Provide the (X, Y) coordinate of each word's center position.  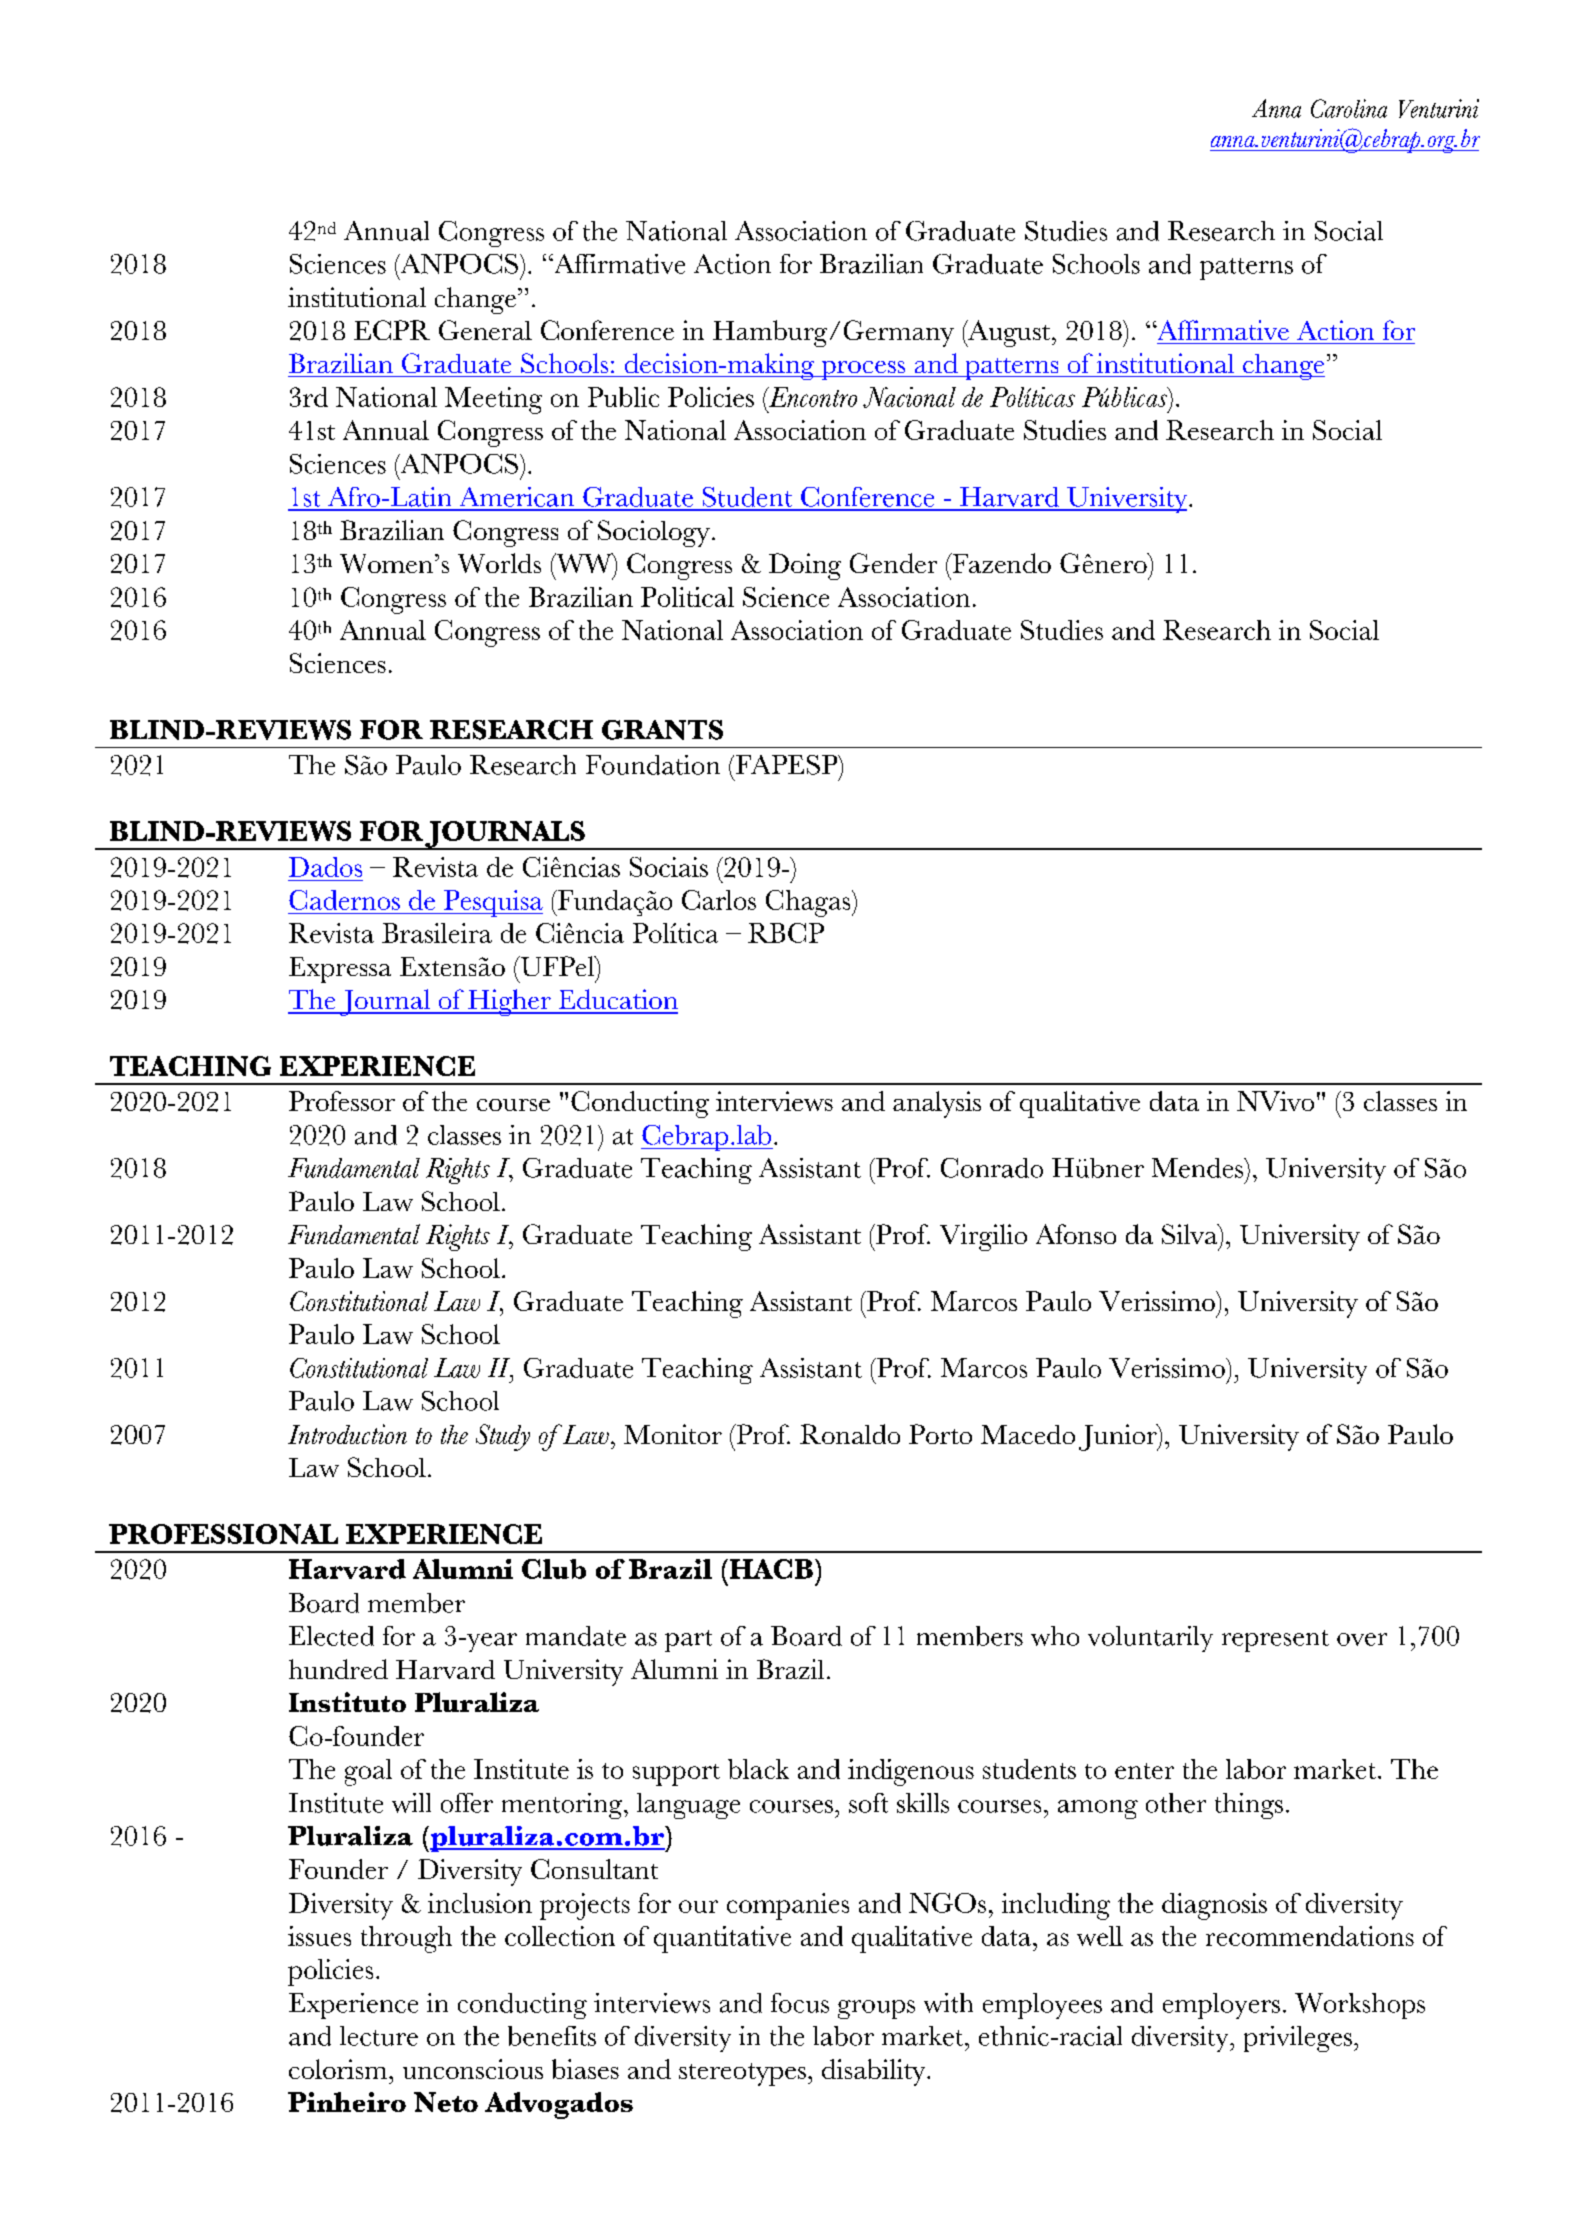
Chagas (809, 903)
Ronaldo (850, 1434)
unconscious (473, 2069)
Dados (325, 867)
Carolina (1349, 108)
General (485, 330)
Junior (1119, 1437)
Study (503, 1437)
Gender (893, 563)
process (863, 370)
